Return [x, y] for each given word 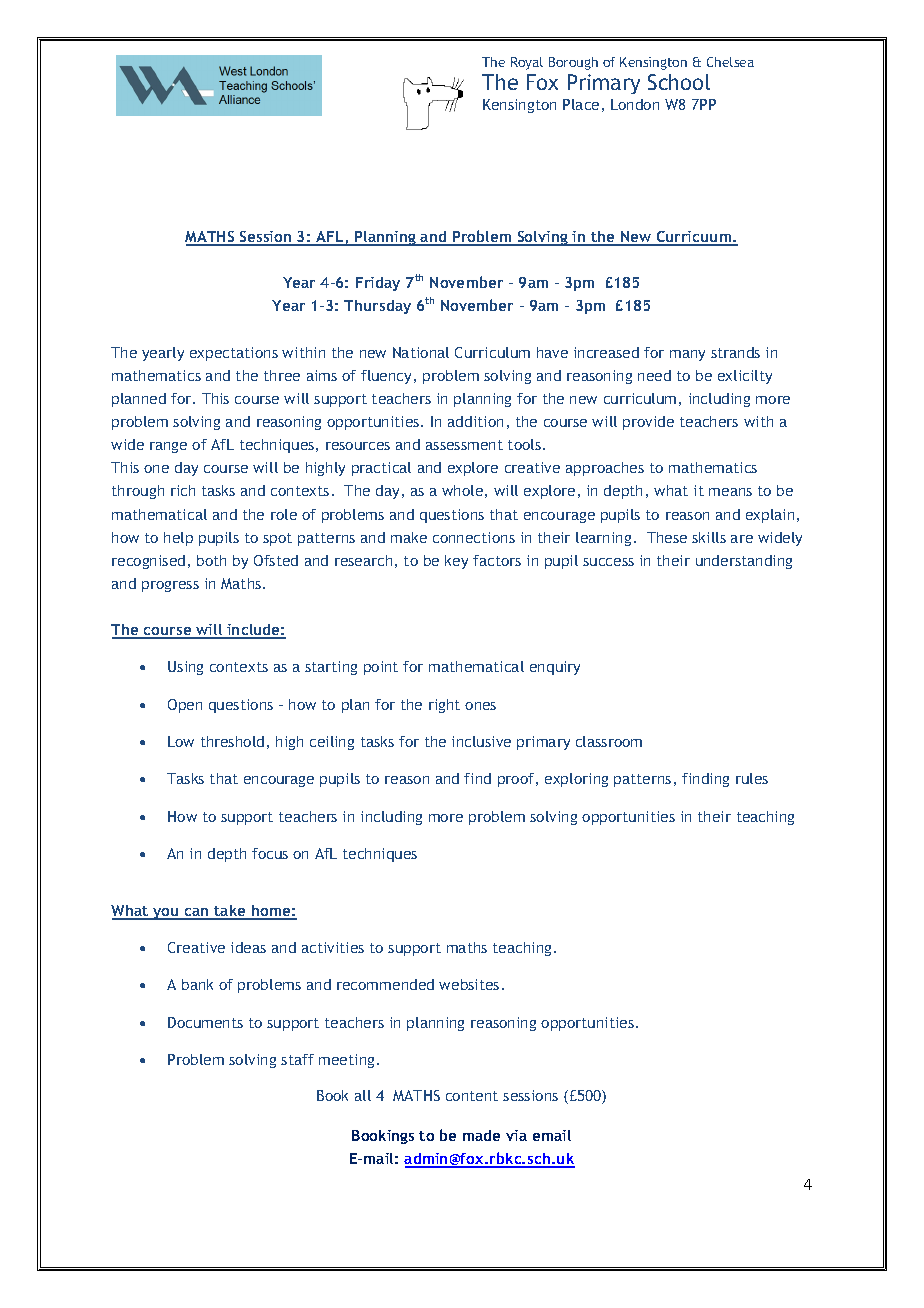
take [230, 912]
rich [183, 490]
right [444, 706]
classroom [609, 741]
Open [185, 706]
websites [469, 984]
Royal [527, 63]
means [730, 492]
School [679, 82]
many [687, 355]
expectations [234, 354]
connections [474, 537]
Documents [205, 1022]
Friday [378, 284]
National [421, 352]
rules [752, 778]
